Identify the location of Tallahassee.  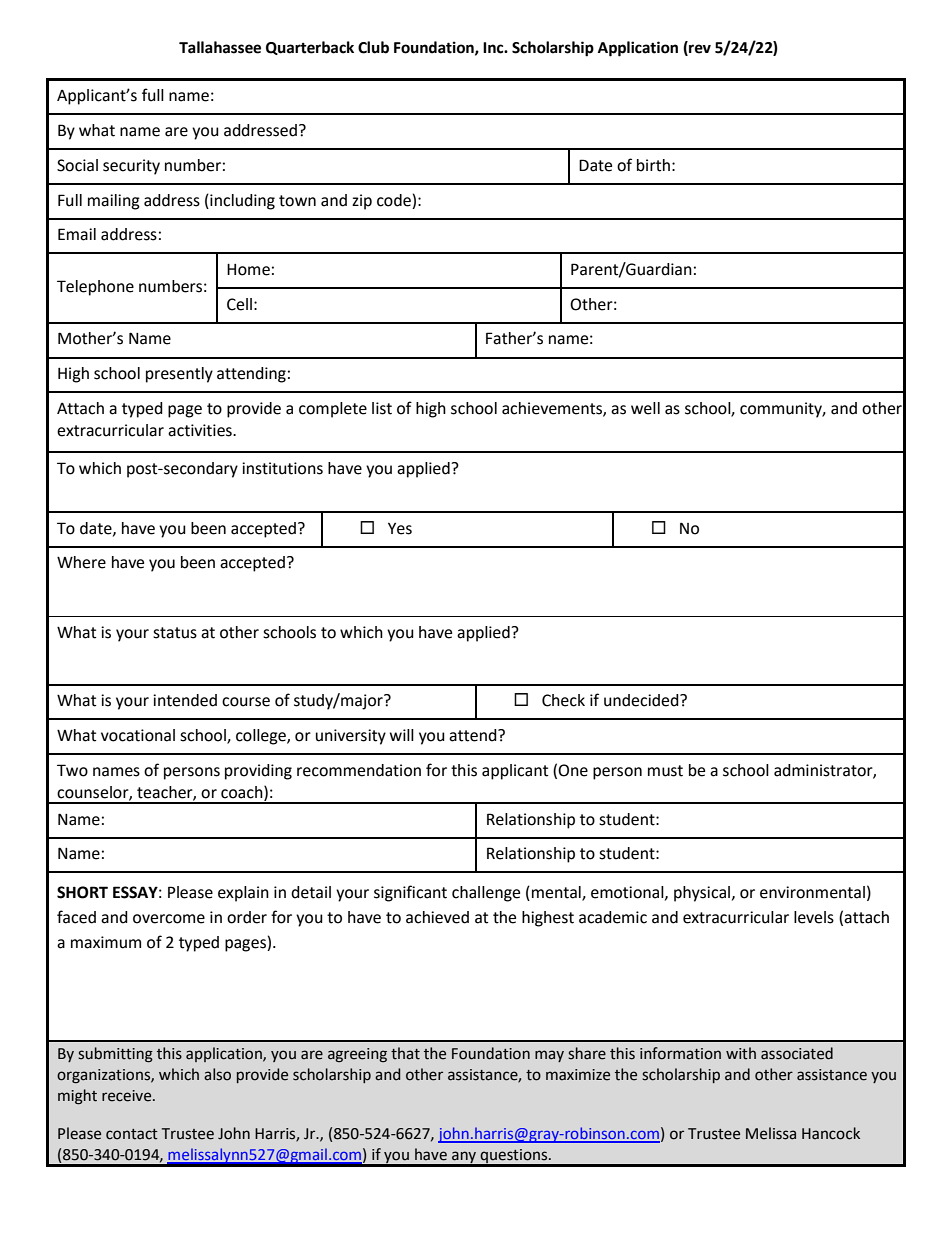
(220, 47).
